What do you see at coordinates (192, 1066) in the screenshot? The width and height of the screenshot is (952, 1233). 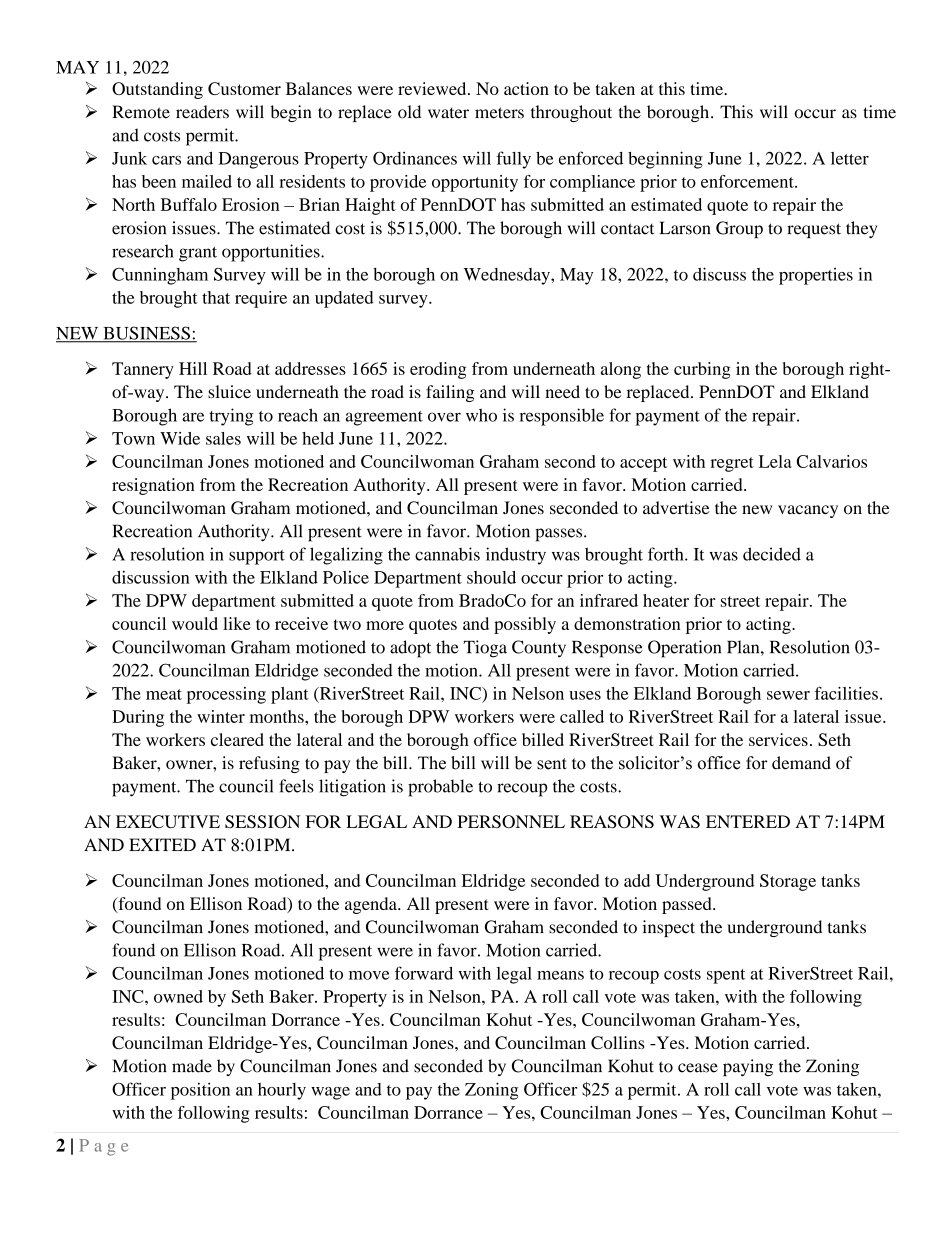 I see `made` at bounding box center [192, 1066].
